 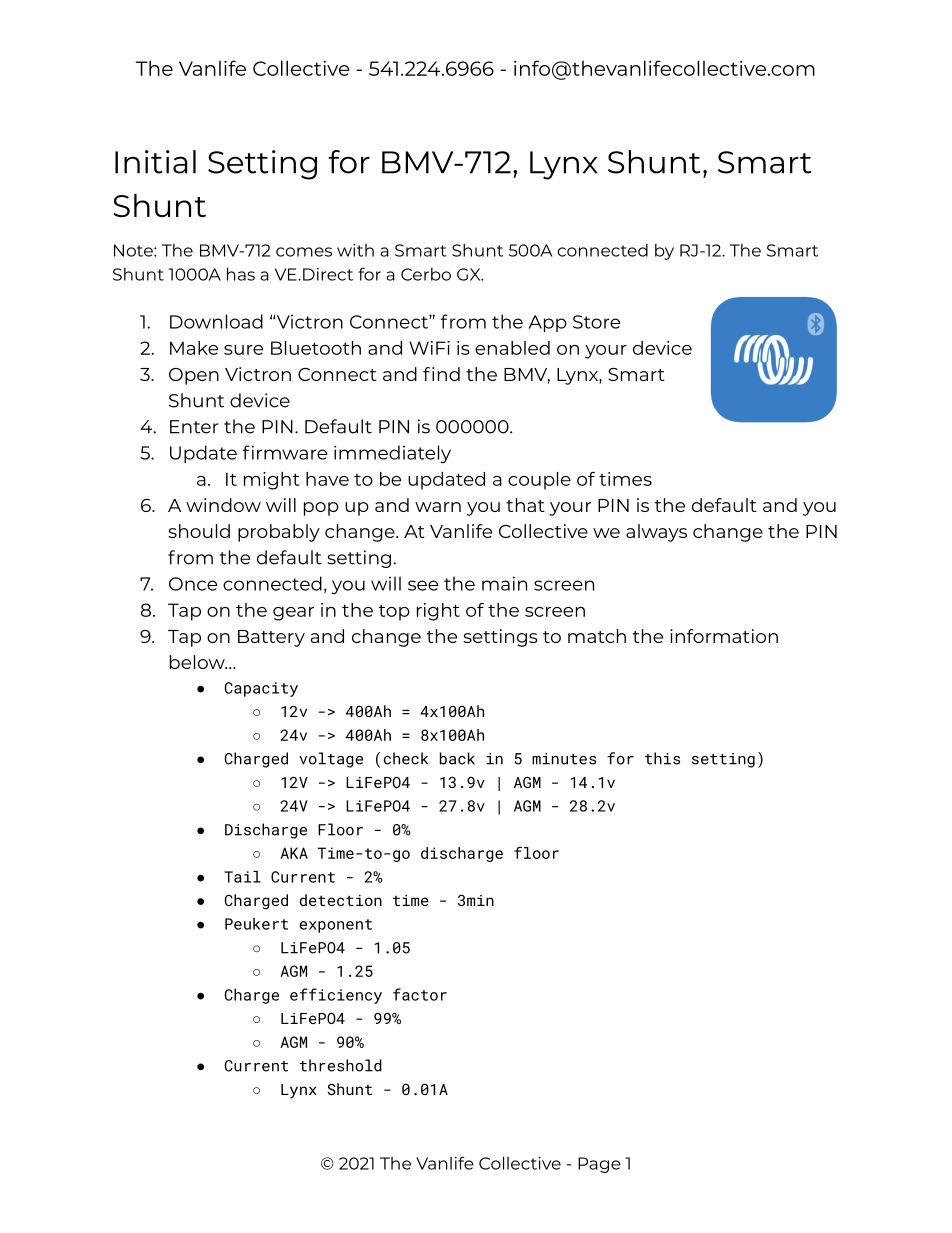 What do you see at coordinates (596, 322) in the screenshot?
I see `Store` at bounding box center [596, 322].
